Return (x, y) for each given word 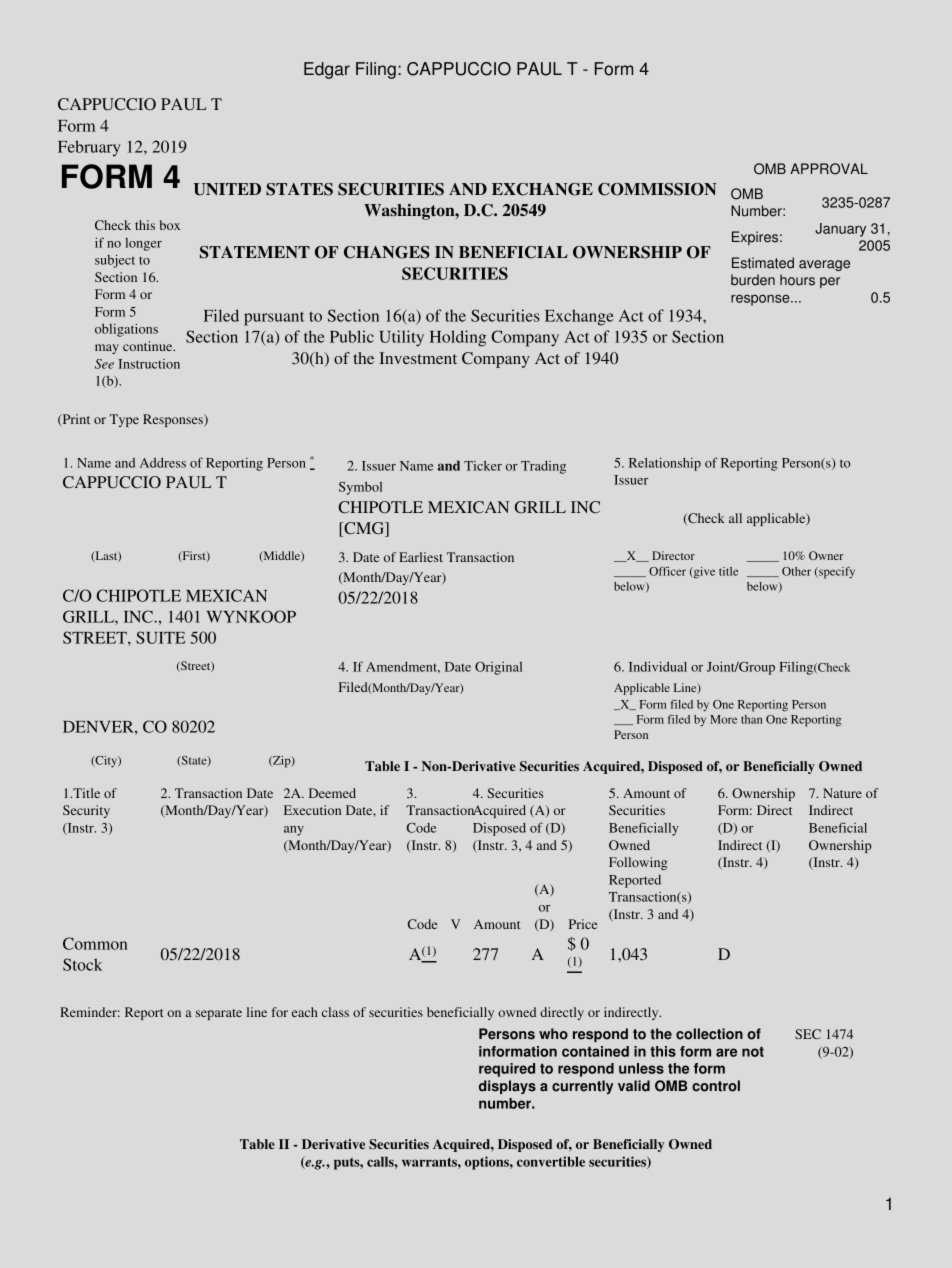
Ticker (483, 466)
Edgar (327, 70)
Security (86, 811)
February (89, 148)
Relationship (665, 464)
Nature (842, 793)
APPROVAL (829, 169)
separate (219, 1014)
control (716, 1086)
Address (163, 463)
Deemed (332, 793)
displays (507, 1087)
